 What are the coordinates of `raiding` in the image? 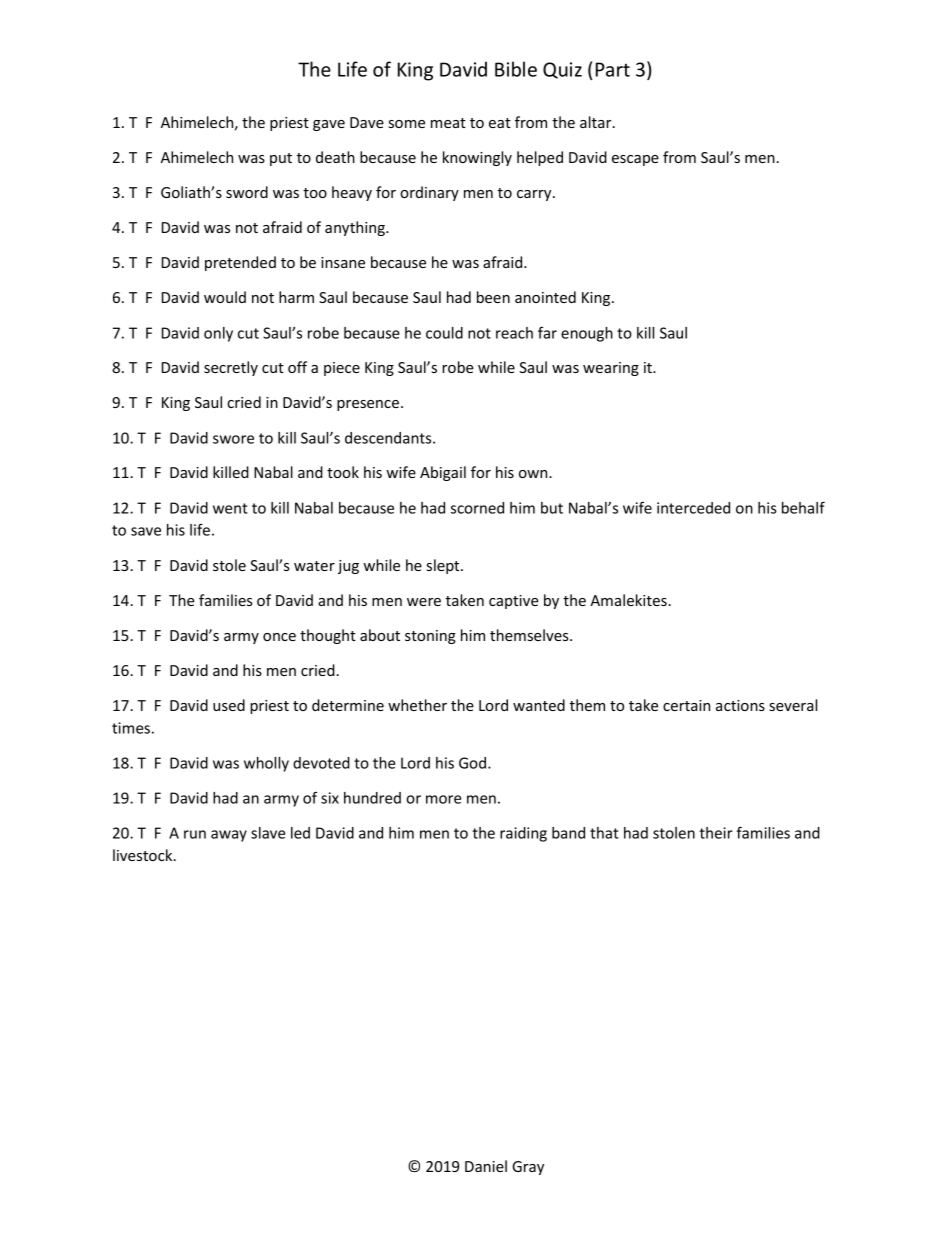 It's located at (523, 834).
